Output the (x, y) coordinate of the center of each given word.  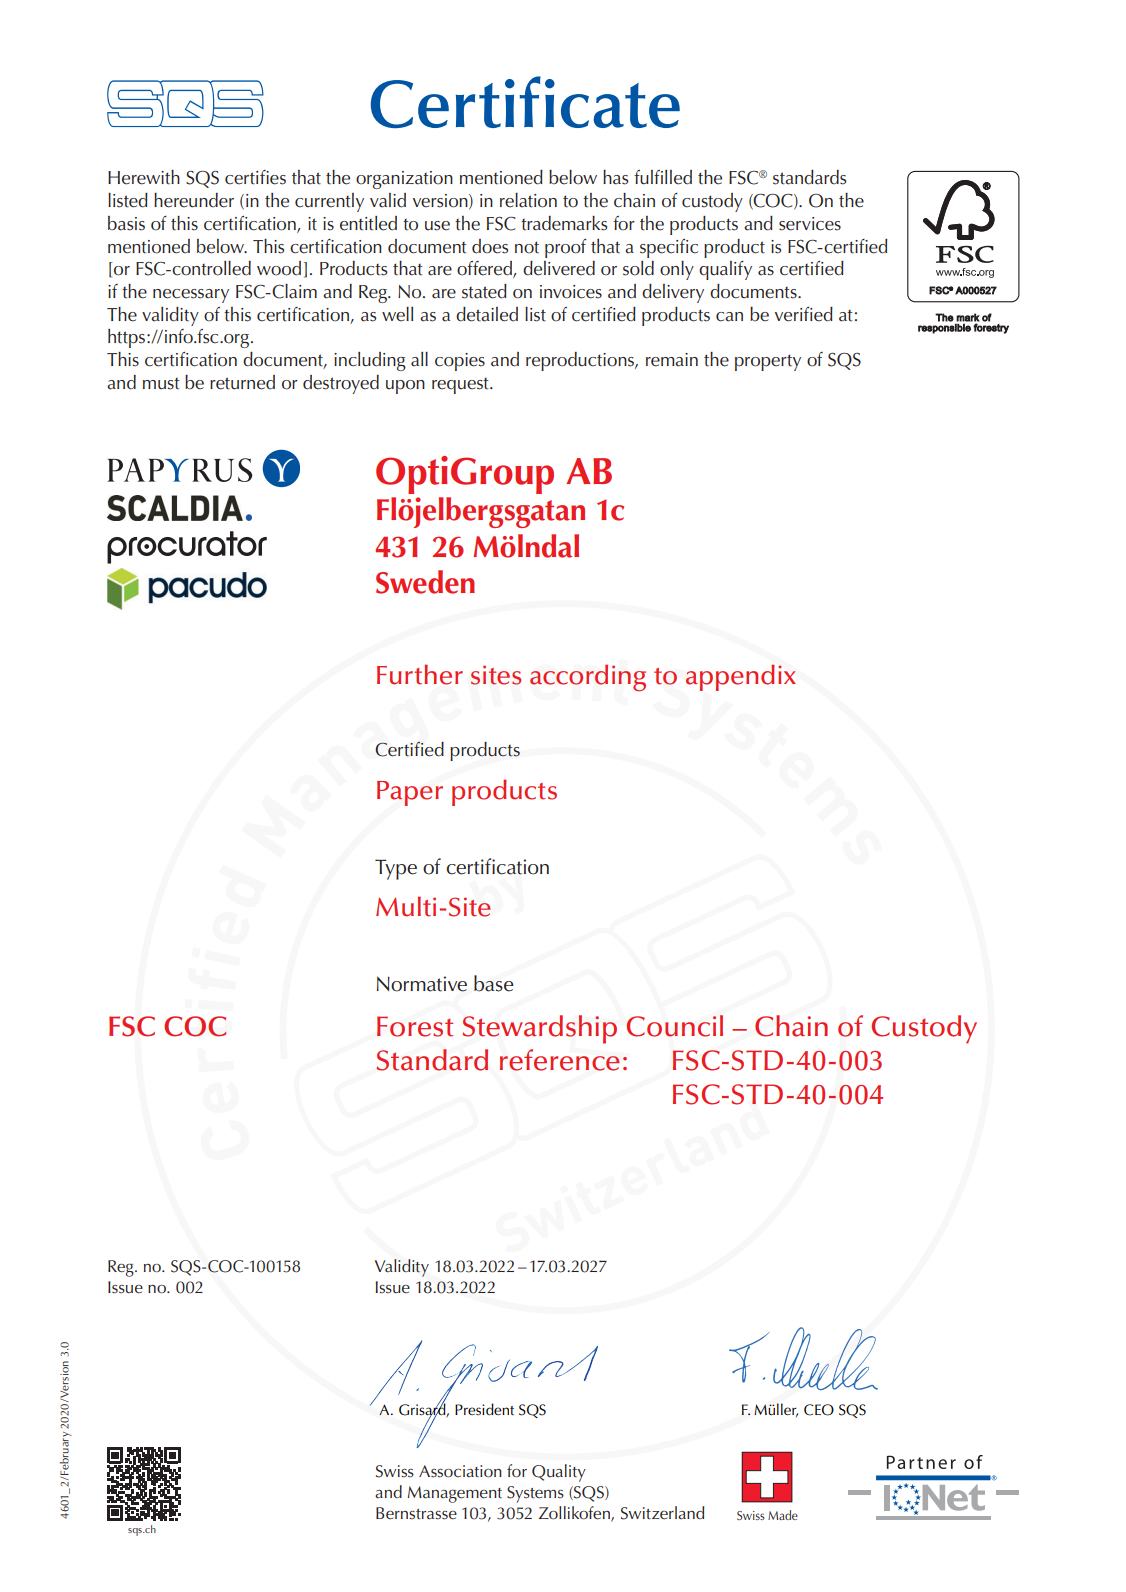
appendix (741, 677)
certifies (255, 177)
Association (460, 1471)
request (461, 386)
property (768, 362)
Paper (410, 793)
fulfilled (663, 177)
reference (560, 1060)
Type (396, 869)
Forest (415, 1026)
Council (675, 1026)
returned (242, 382)
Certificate (525, 102)
